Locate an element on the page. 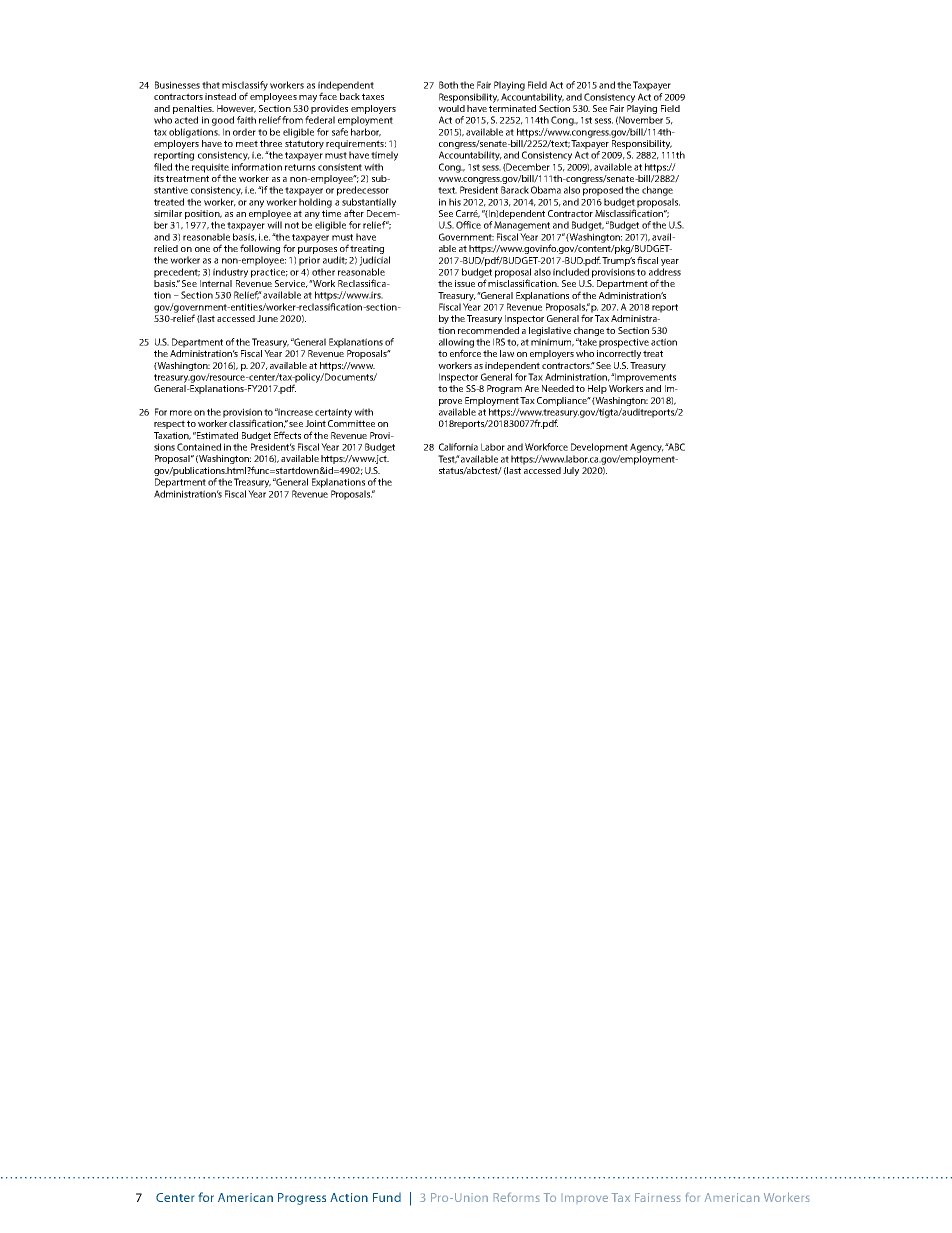 The image size is (952, 1233). more is located at coordinates (181, 413).
